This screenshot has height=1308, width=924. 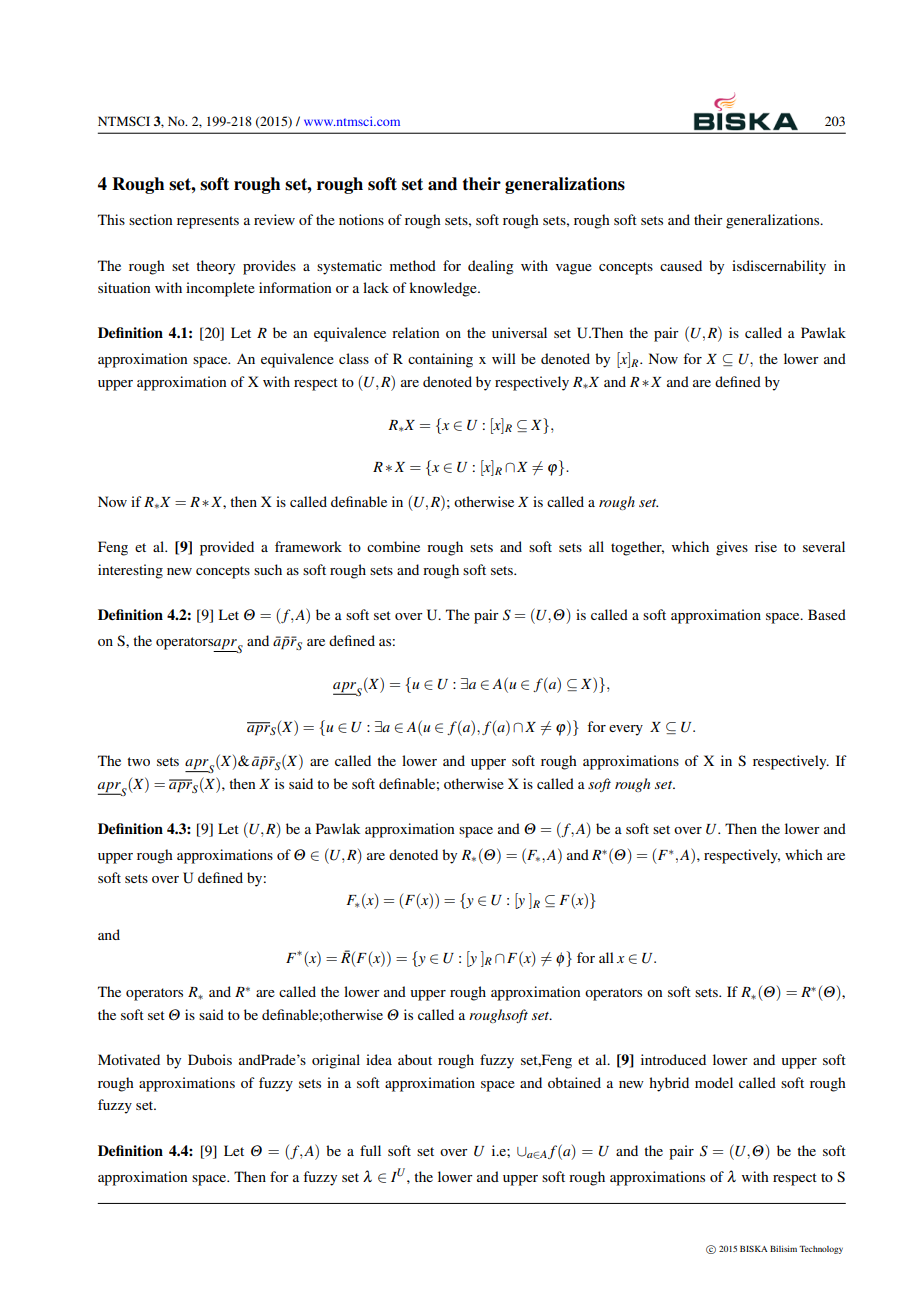 What do you see at coordinates (370, 1150) in the screenshot?
I see `full` at bounding box center [370, 1150].
